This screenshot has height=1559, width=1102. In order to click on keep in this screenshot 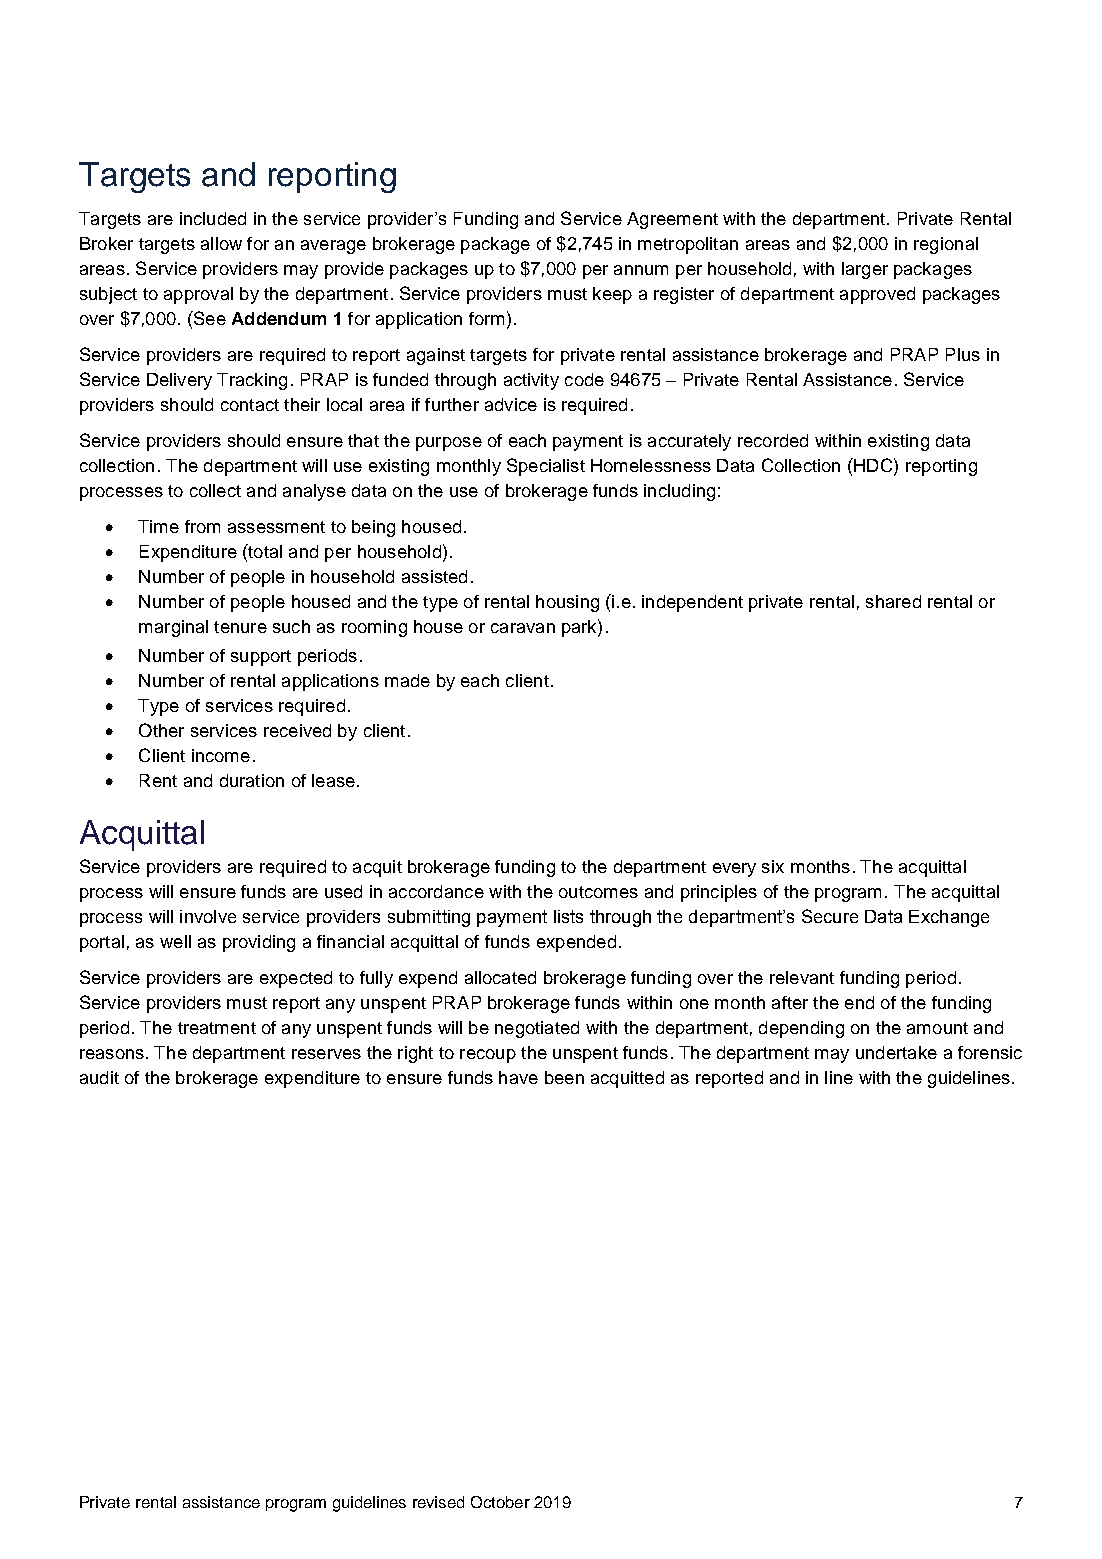, I will do `click(612, 295)`.
